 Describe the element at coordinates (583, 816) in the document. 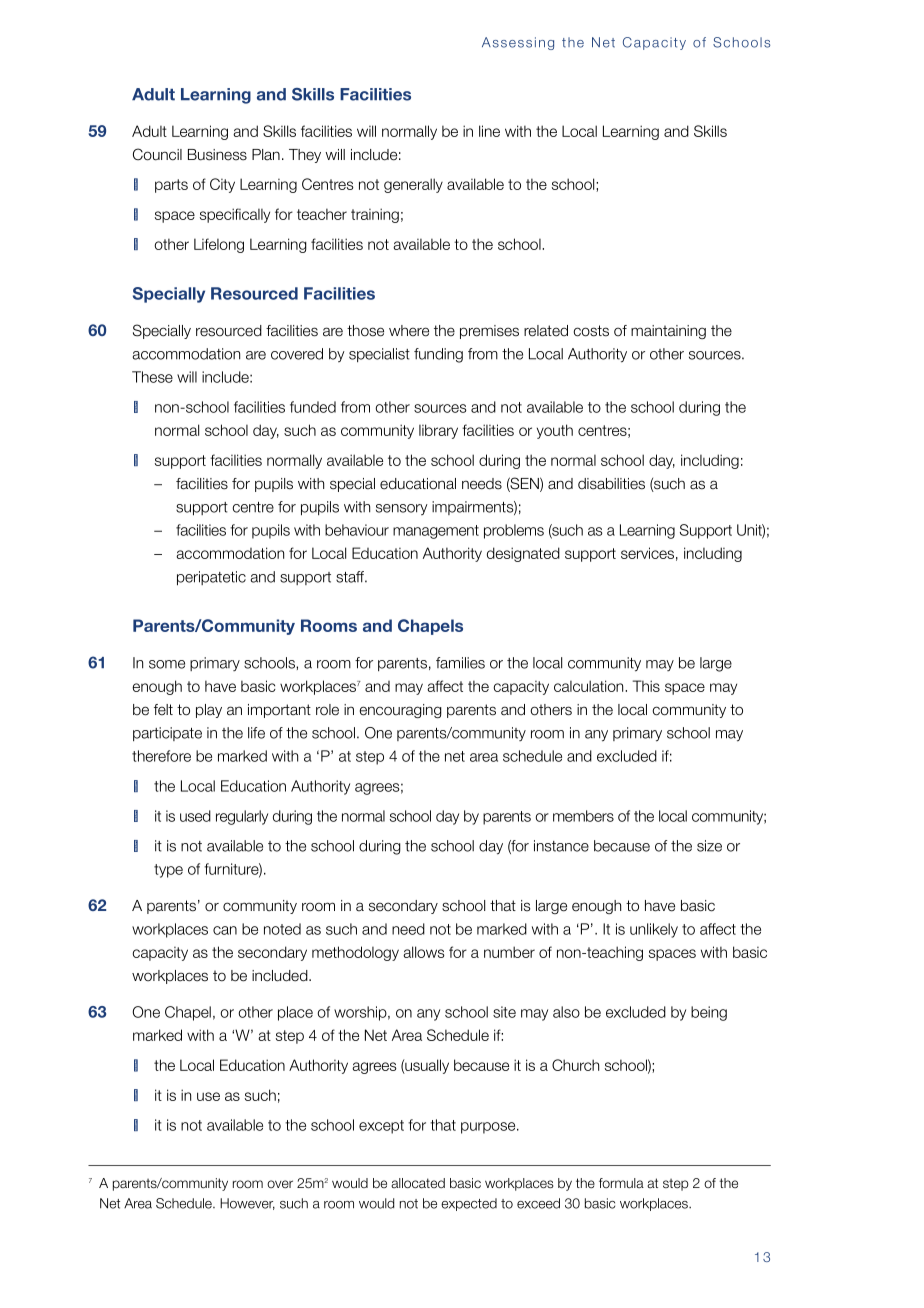

I see `members` at that location.
